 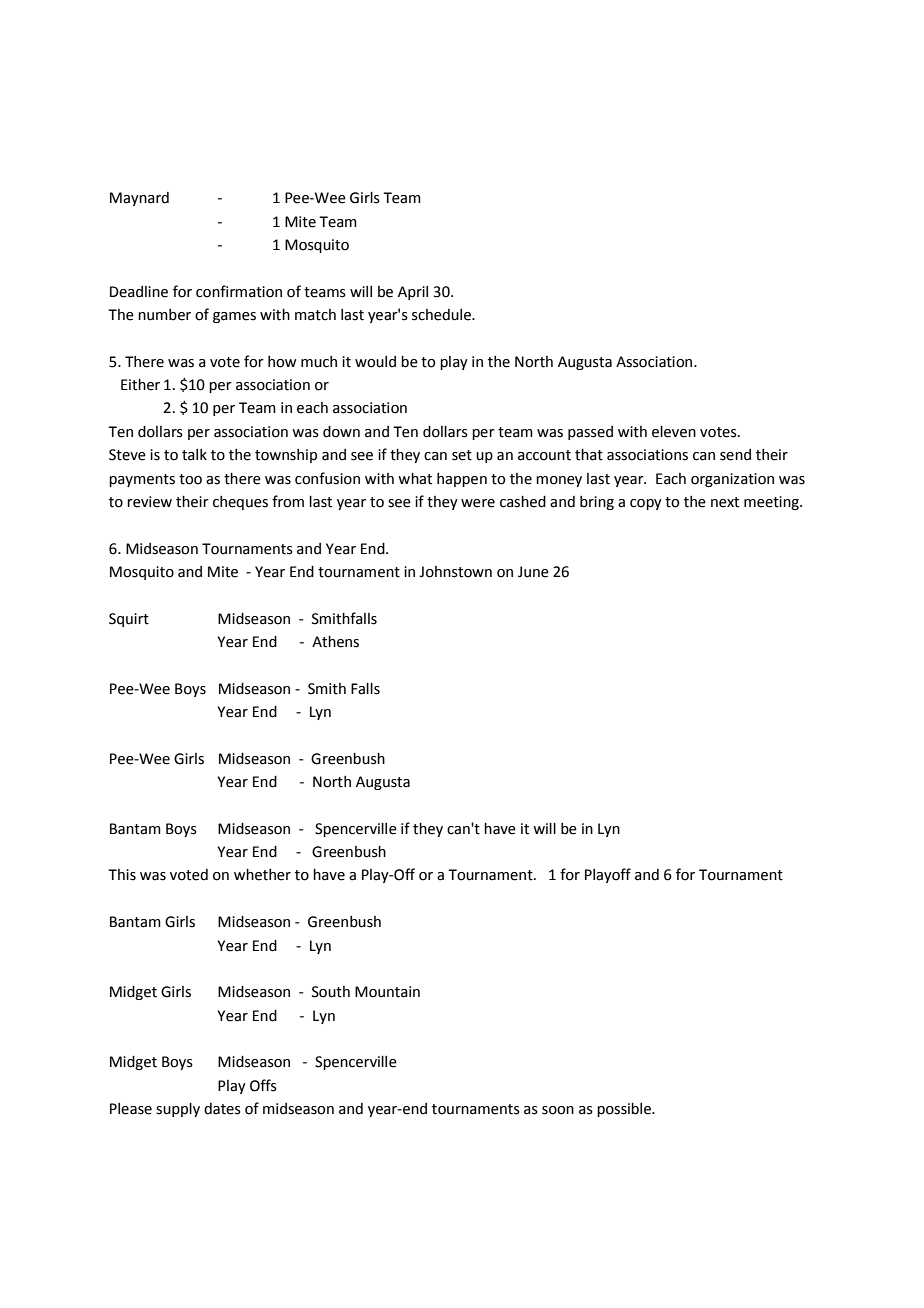 What do you see at coordinates (262, 875) in the screenshot?
I see `whether` at bounding box center [262, 875].
